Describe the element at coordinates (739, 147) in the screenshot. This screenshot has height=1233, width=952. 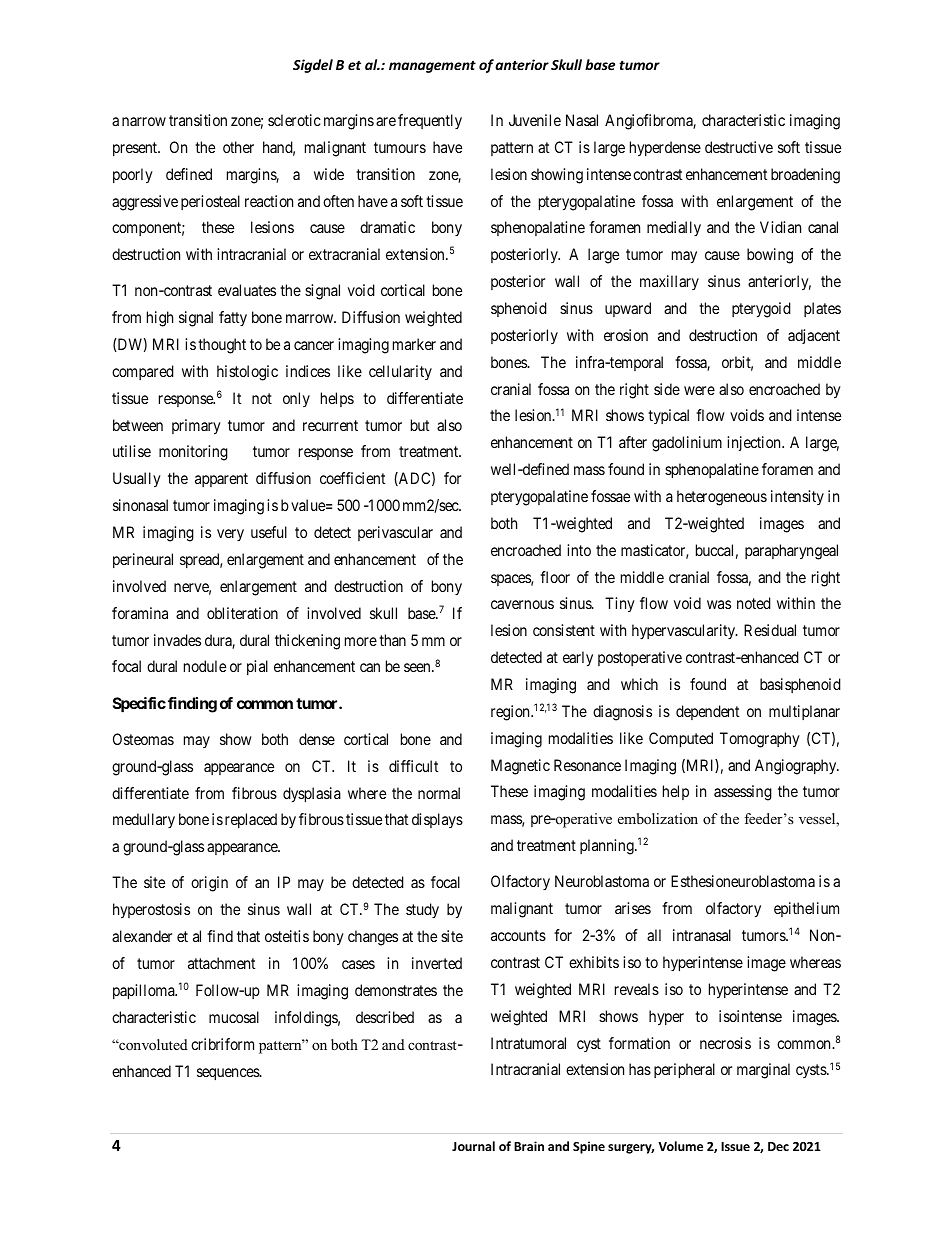
I see `destructive` at that location.
